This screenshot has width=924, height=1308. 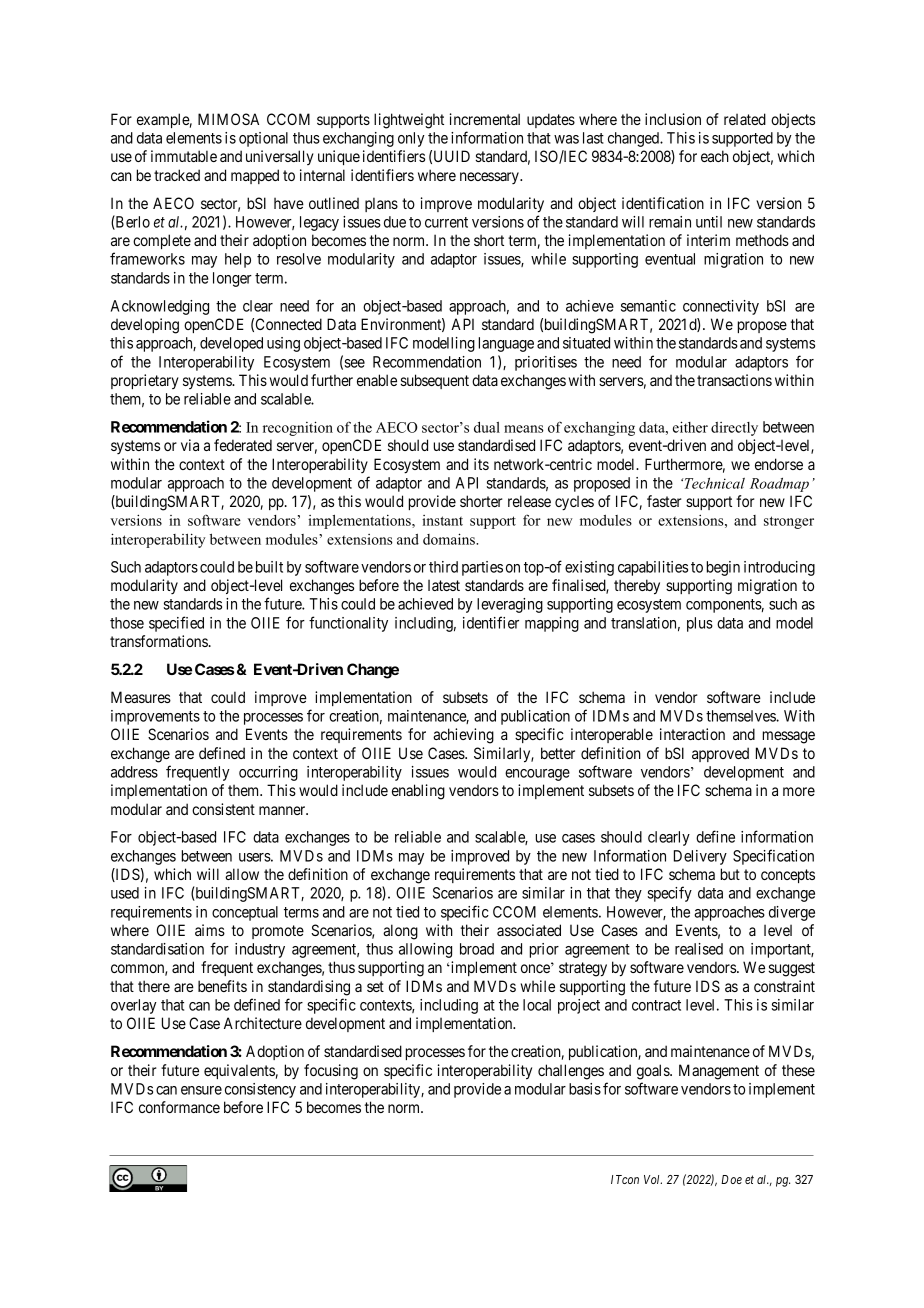 I want to click on leveraging, so click(x=510, y=605).
